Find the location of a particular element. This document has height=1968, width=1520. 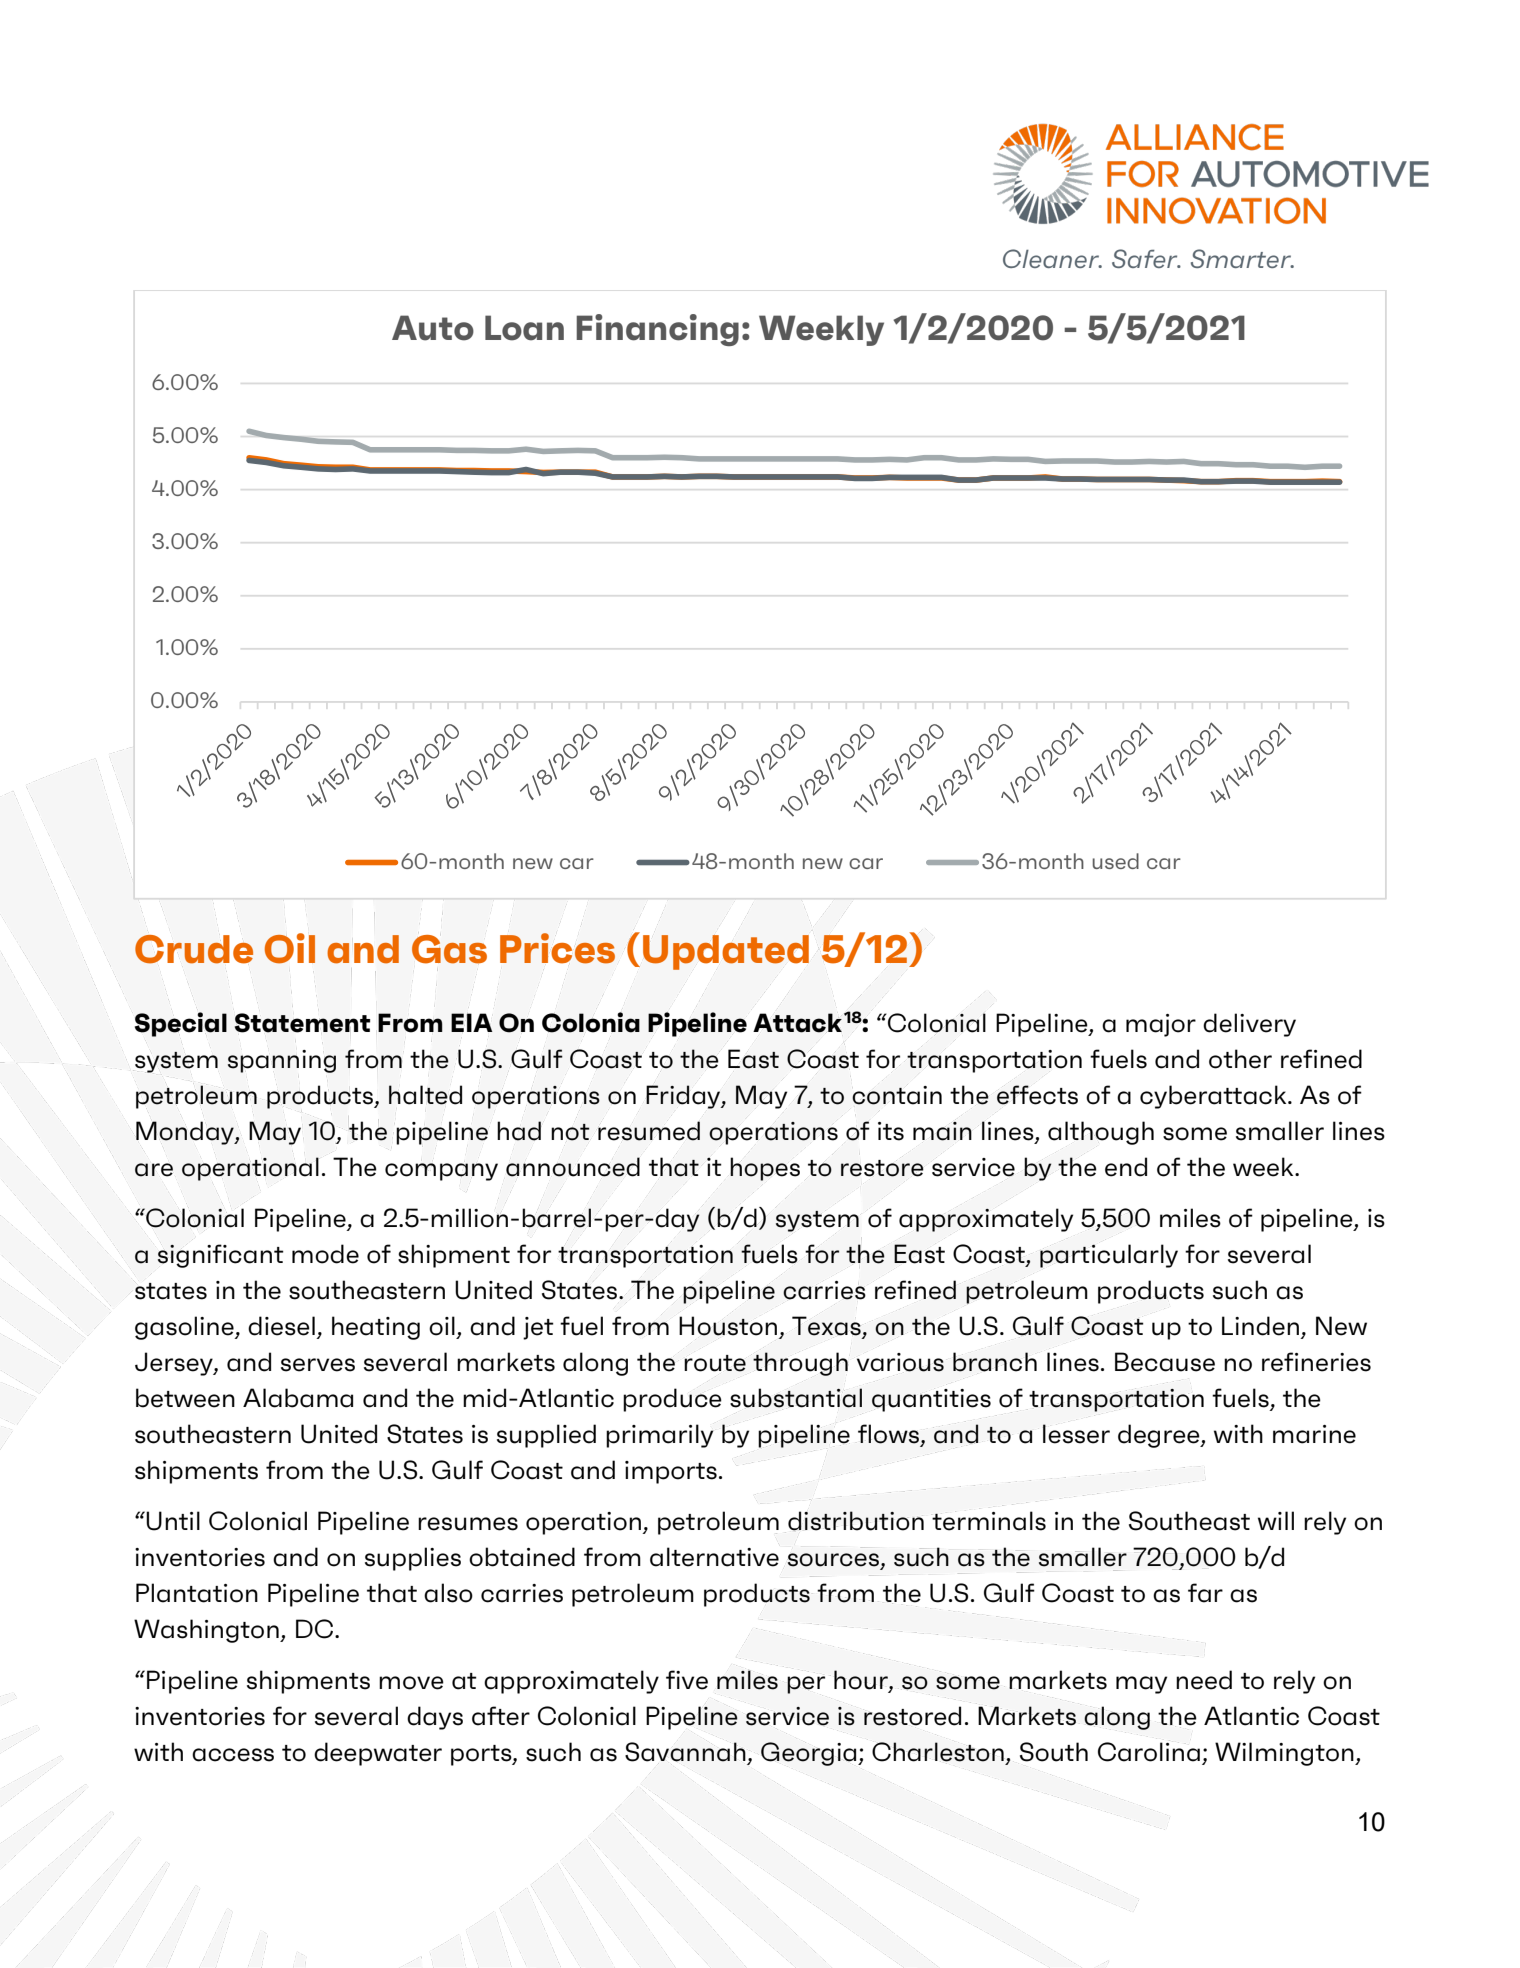

major is located at coordinates (1161, 1025).
